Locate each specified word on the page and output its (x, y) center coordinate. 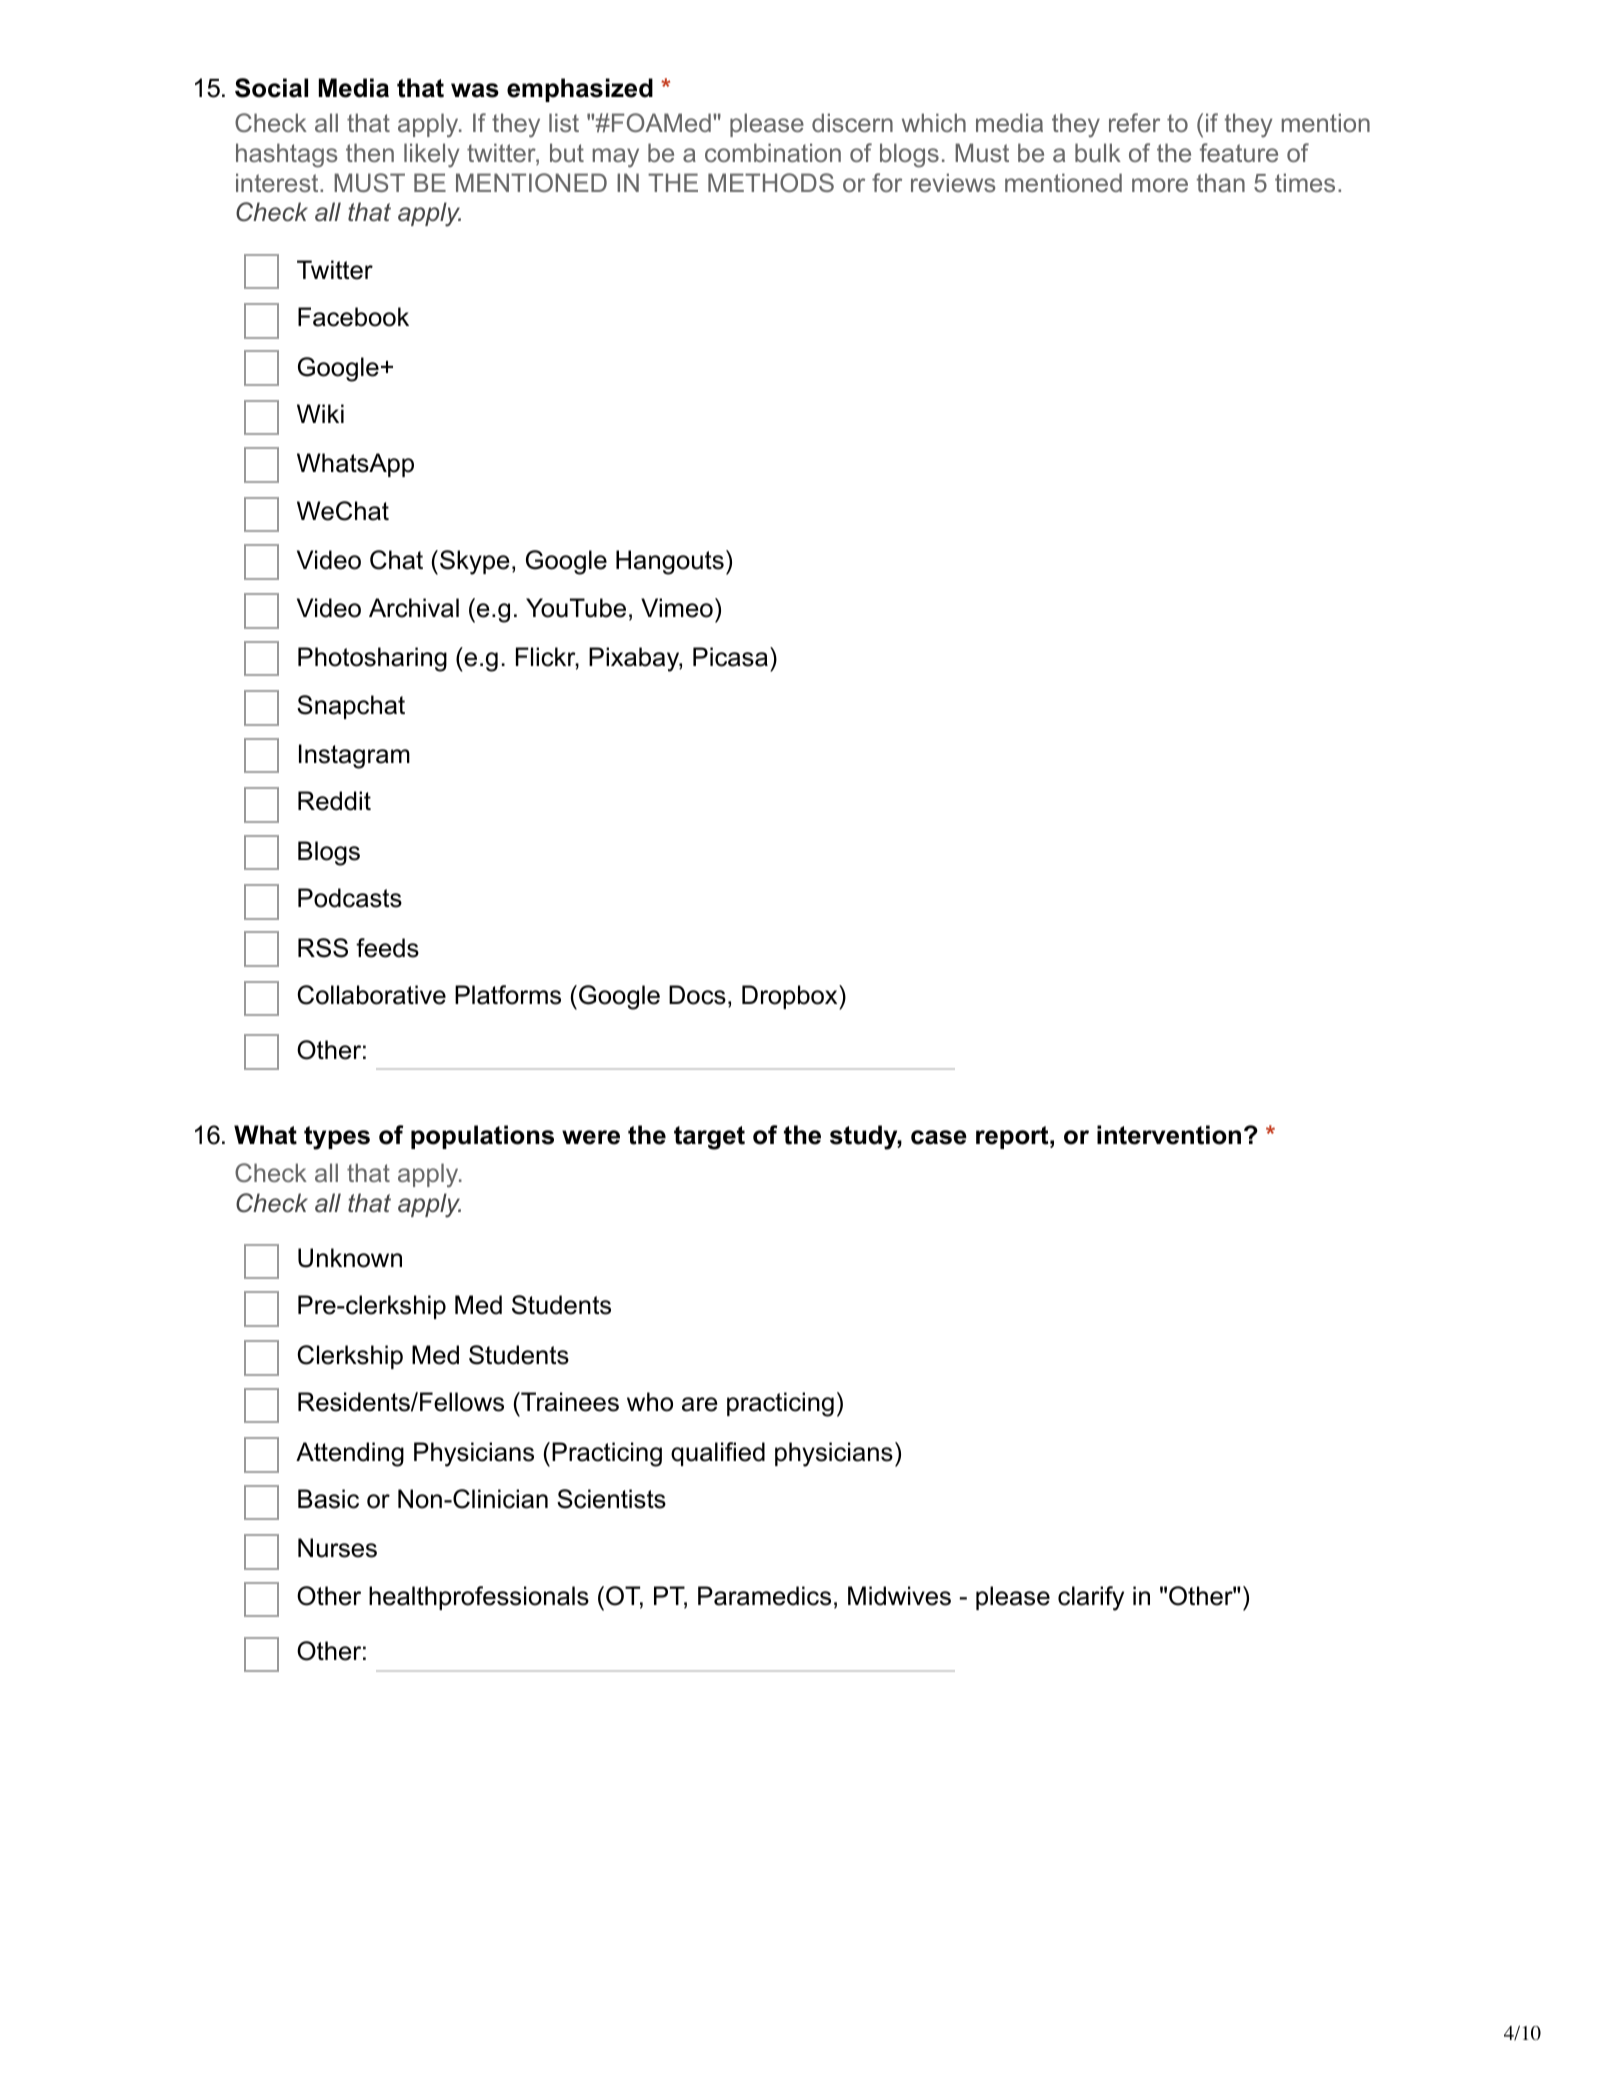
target (709, 1138)
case (939, 1137)
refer (1134, 122)
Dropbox (791, 997)
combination (773, 152)
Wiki (320, 413)
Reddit (334, 801)
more (1160, 185)
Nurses (337, 1548)
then (370, 152)
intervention (1169, 1135)
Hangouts (670, 562)
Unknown (350, 1258)
